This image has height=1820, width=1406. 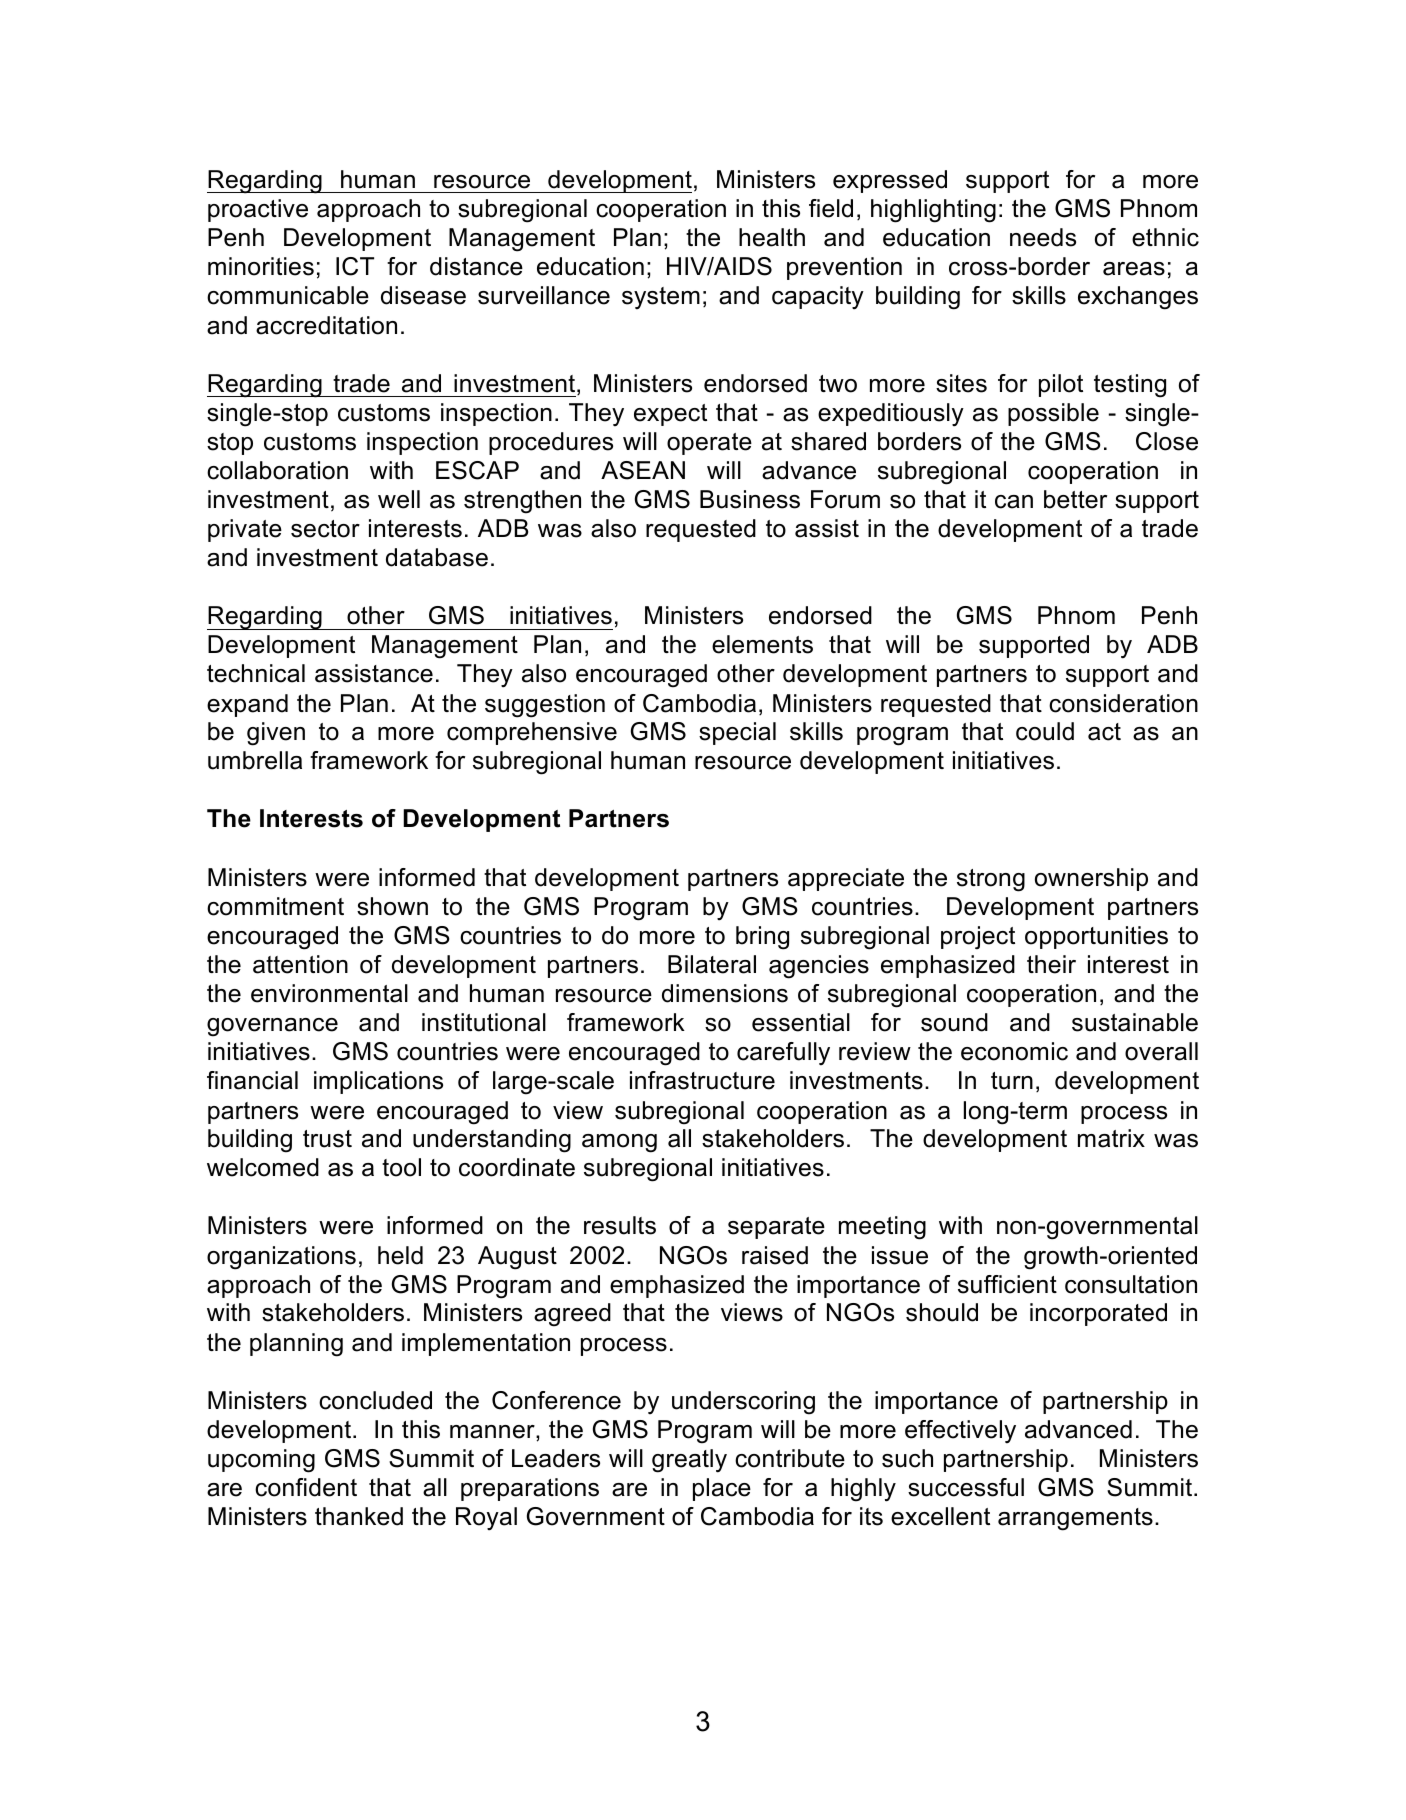 What do you see at coordinates (329, 993) in the image?
I see `environmental` at bounding box center [329, 993].
